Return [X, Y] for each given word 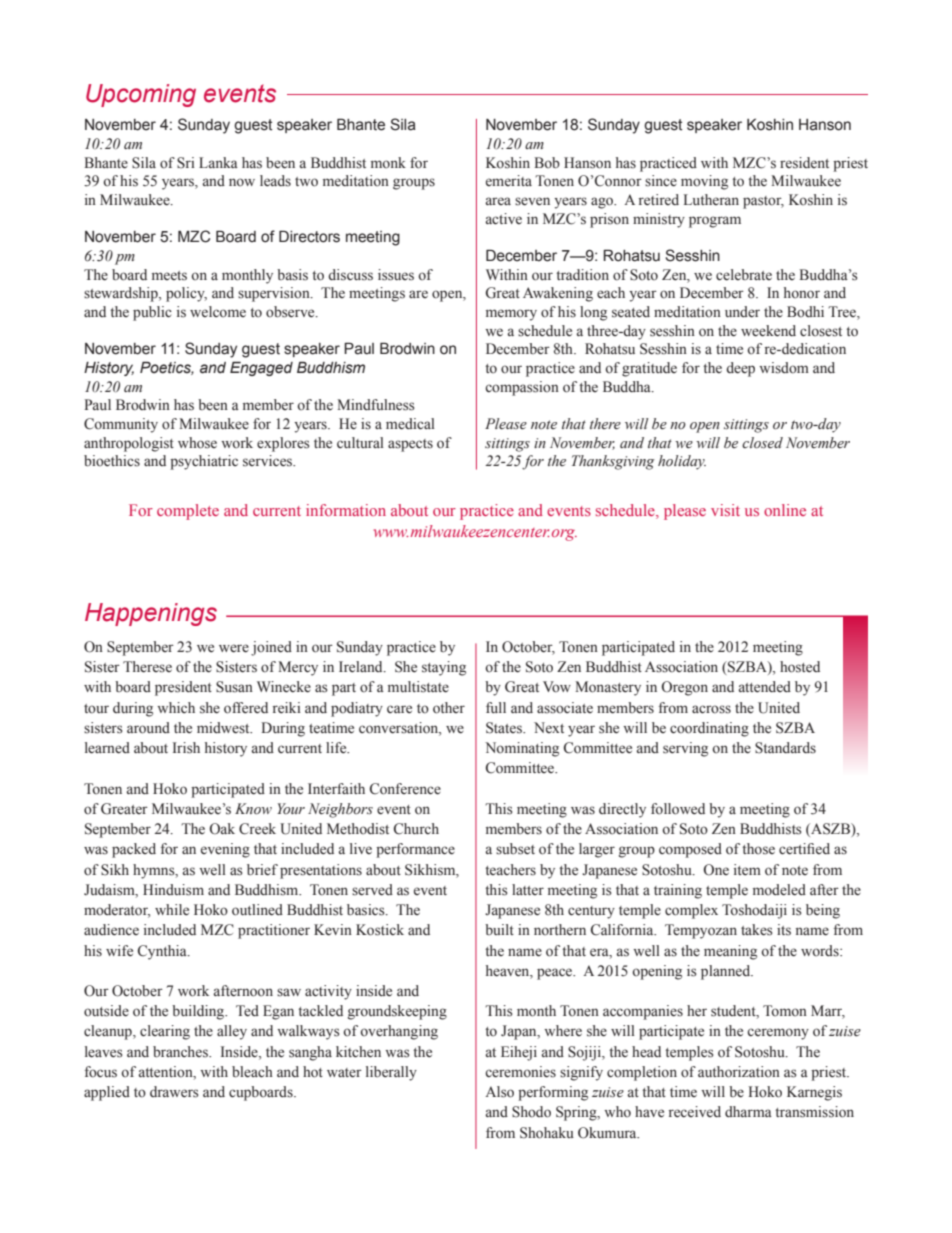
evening [225, 850]
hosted [800, 667]
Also [499, 1092]
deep [740, 369]
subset [515, 849]
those [758, 849]
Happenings [151, 614]
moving [704, 182]
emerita [509, 180]
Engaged [261, 368]
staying [444, 668]
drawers [174, 1092]
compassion [522, 388]
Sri [186, 163]
